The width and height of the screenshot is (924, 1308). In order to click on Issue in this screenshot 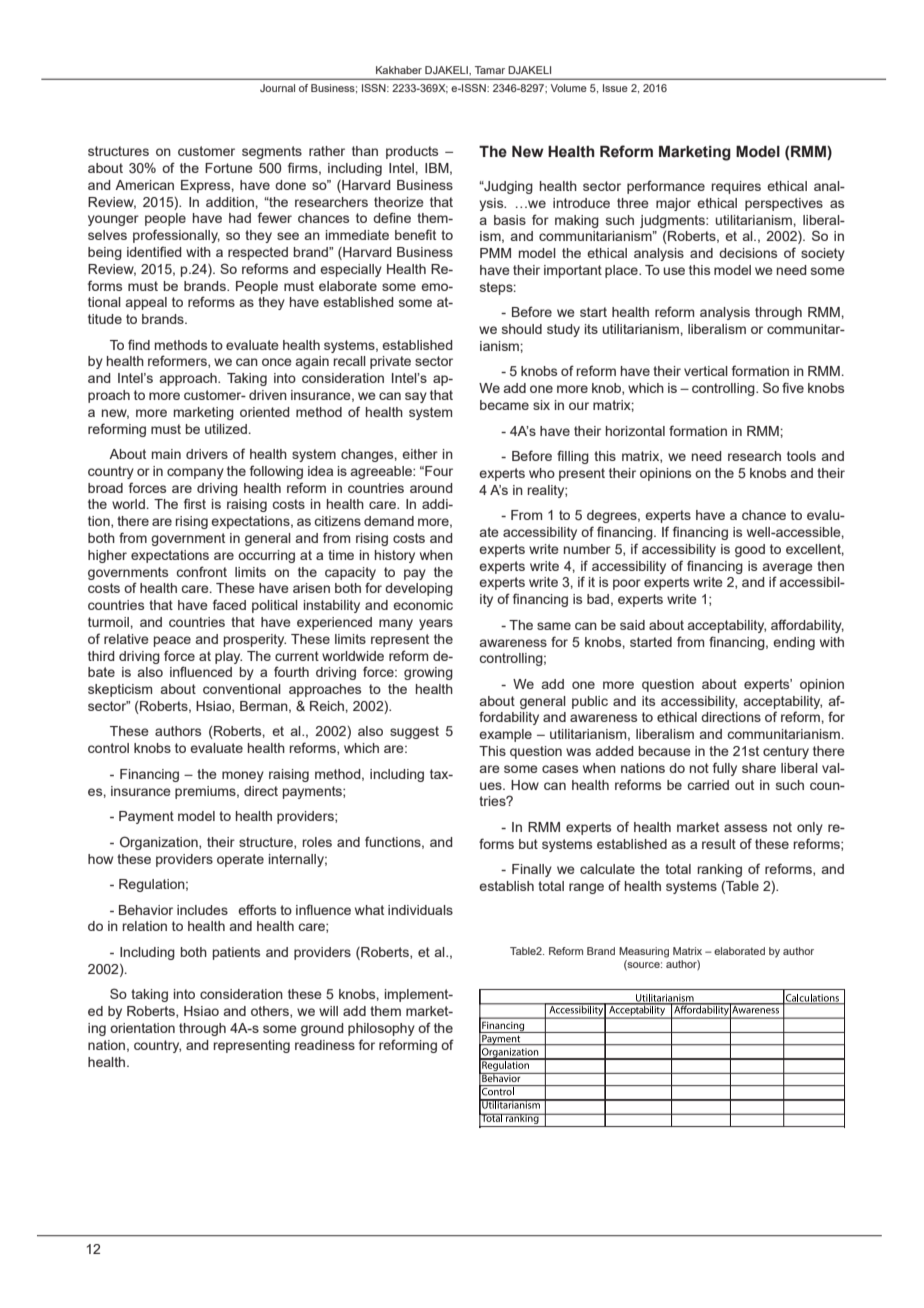, I will do `click(615, 88)`.
